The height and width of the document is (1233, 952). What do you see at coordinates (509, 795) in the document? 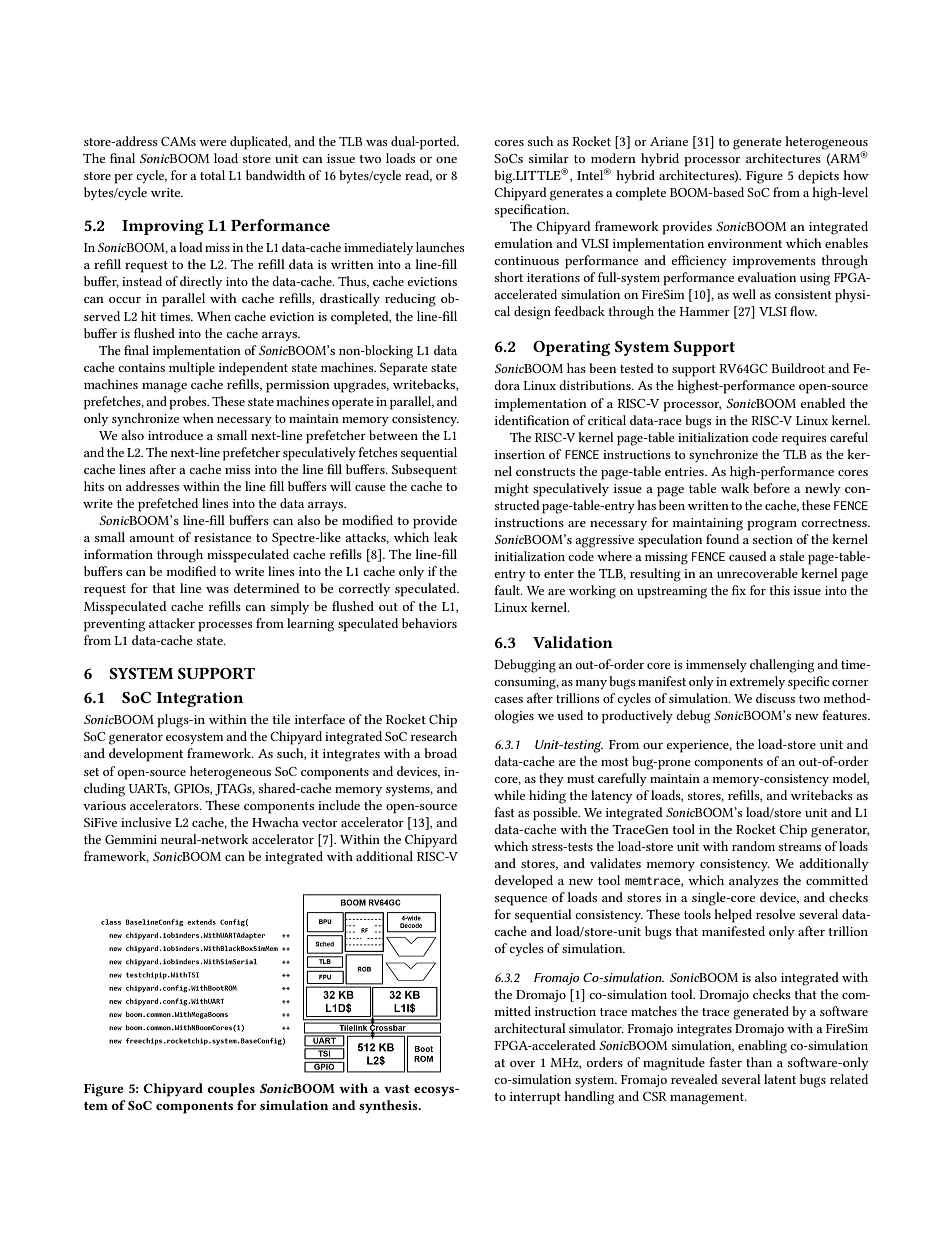
I see `while` at bounding box center [509, 795].
